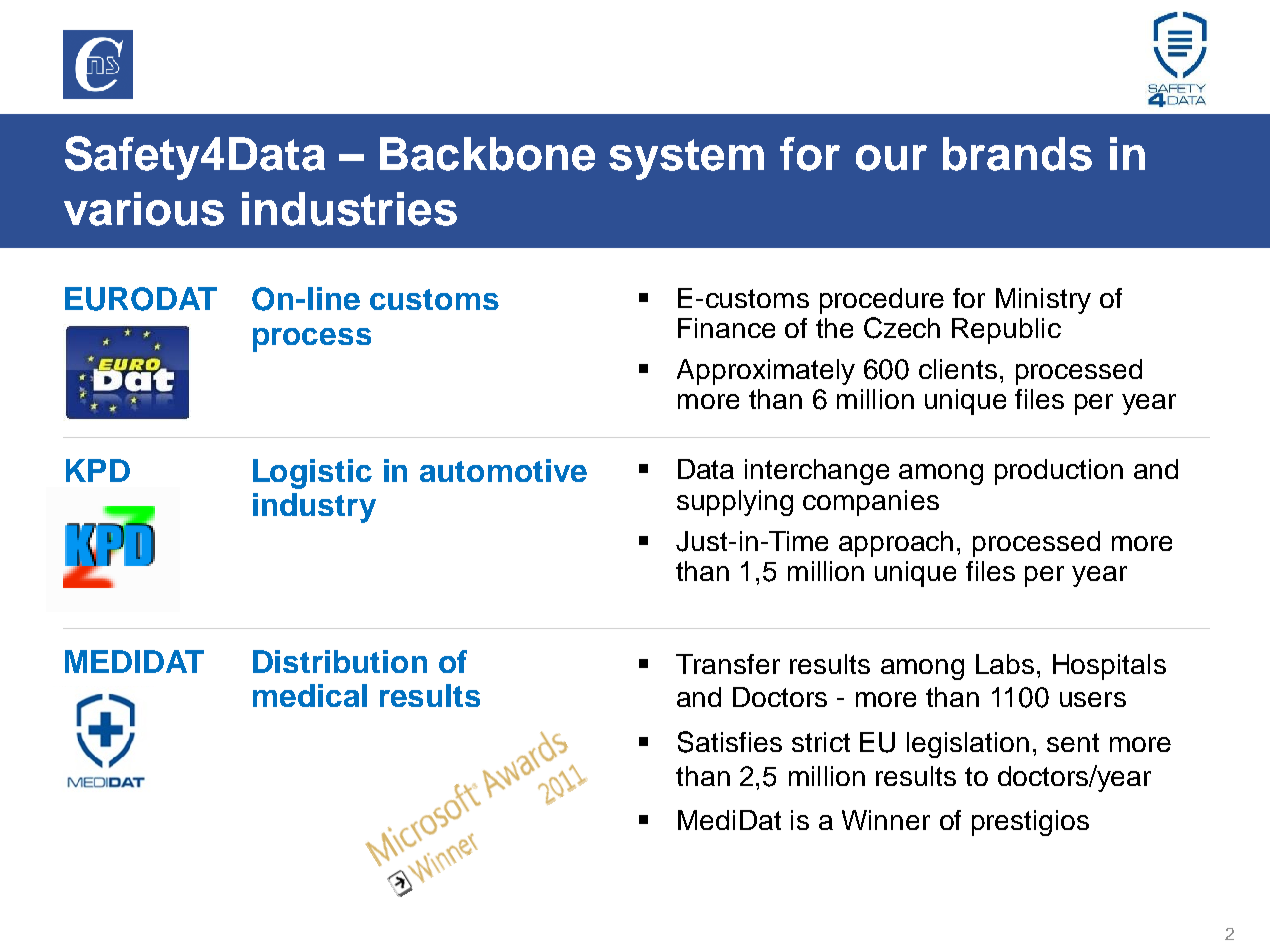 The height and width of the page is (952, 1270). I want to click on Winner, so click(886, 820).
